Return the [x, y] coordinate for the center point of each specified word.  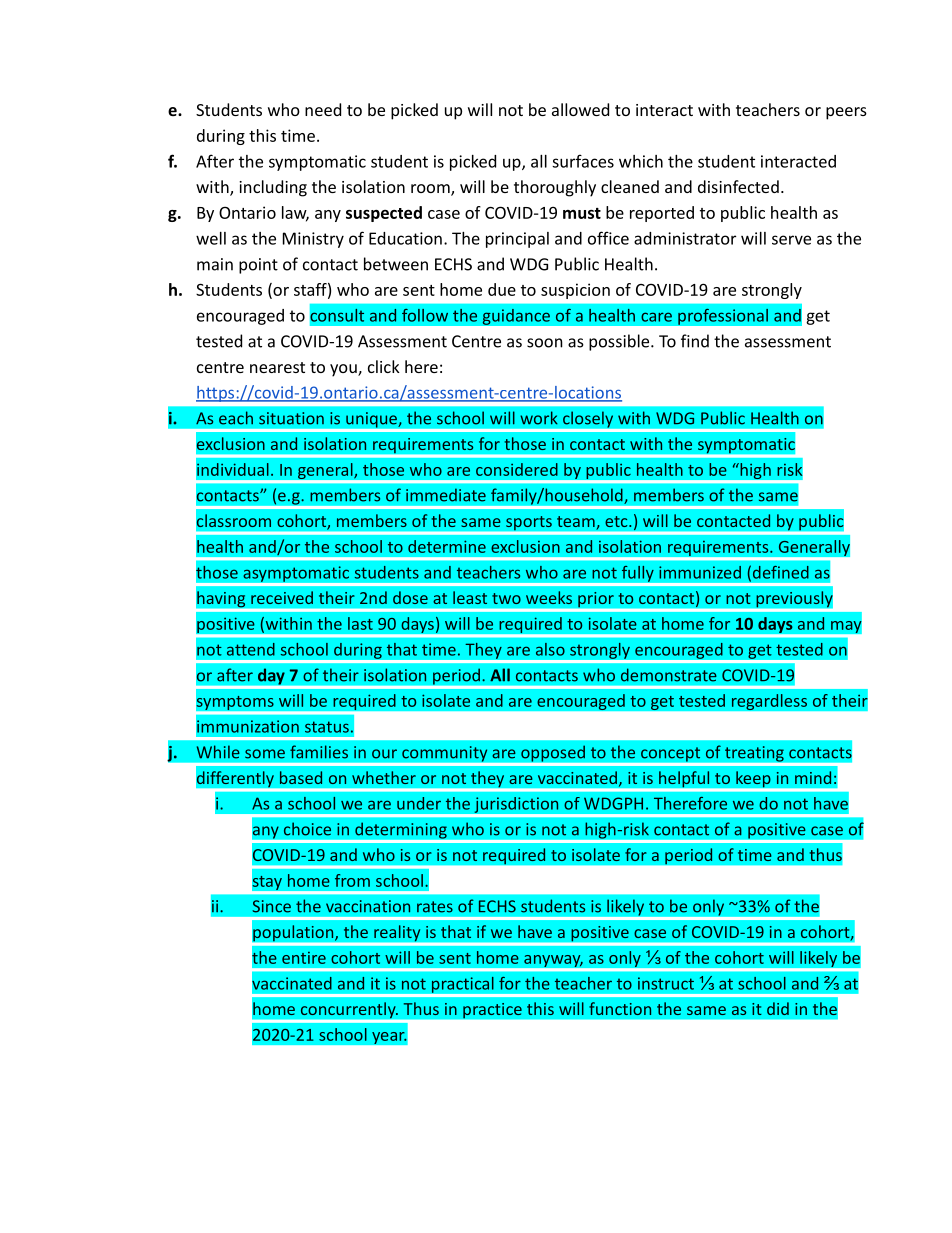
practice [492, 1010]
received [282, 597]
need [323, 109]
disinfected [738, 186]
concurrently [348, 1011]
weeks [549, 597]
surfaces [583, 161]
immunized [700, 572]
